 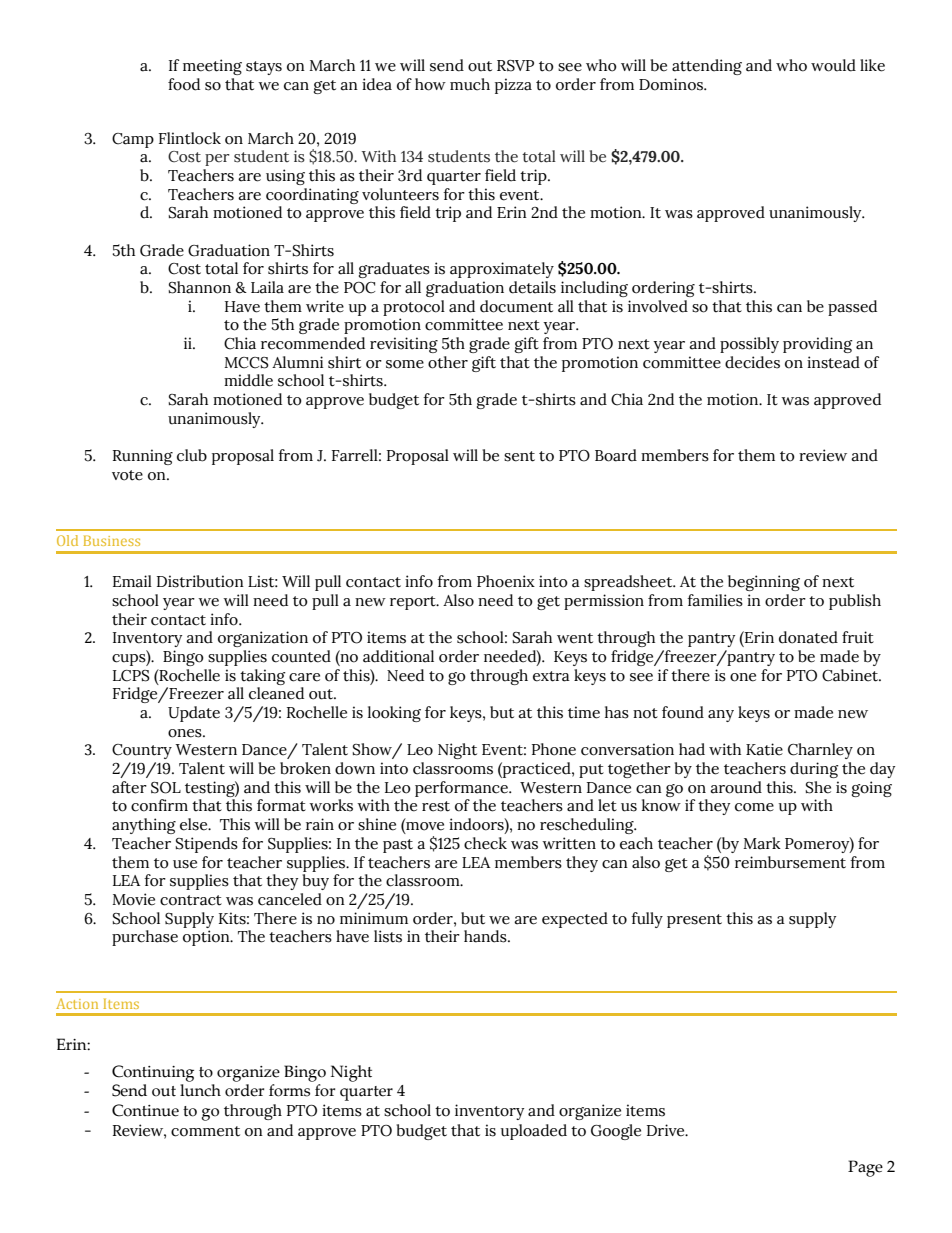 What do you see at coordinates (184, 84) in the screenshot?
I see `food` at bounding box center [184, 84].
